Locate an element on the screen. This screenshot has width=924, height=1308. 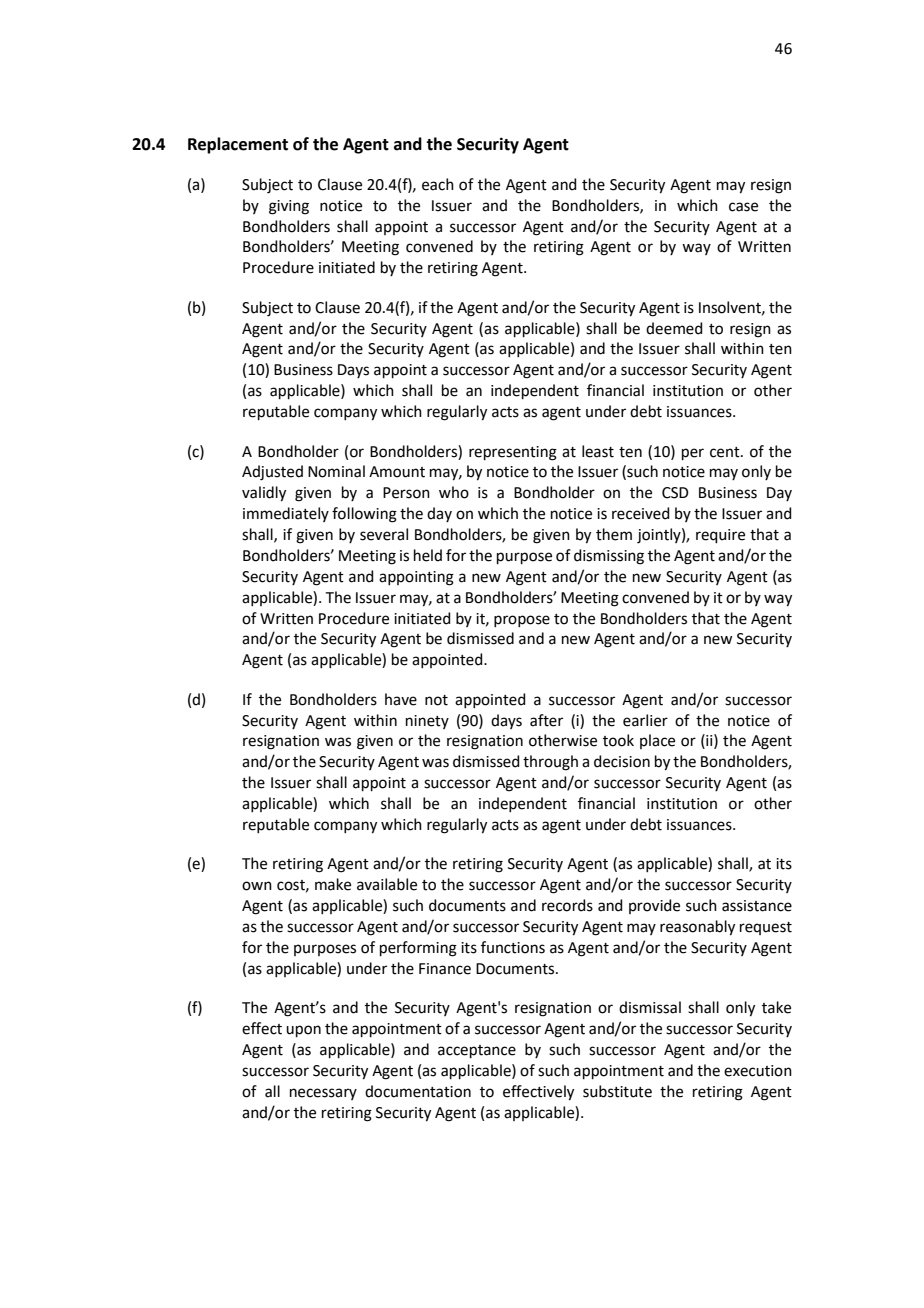
propose is located at coordinates (522, 621).
